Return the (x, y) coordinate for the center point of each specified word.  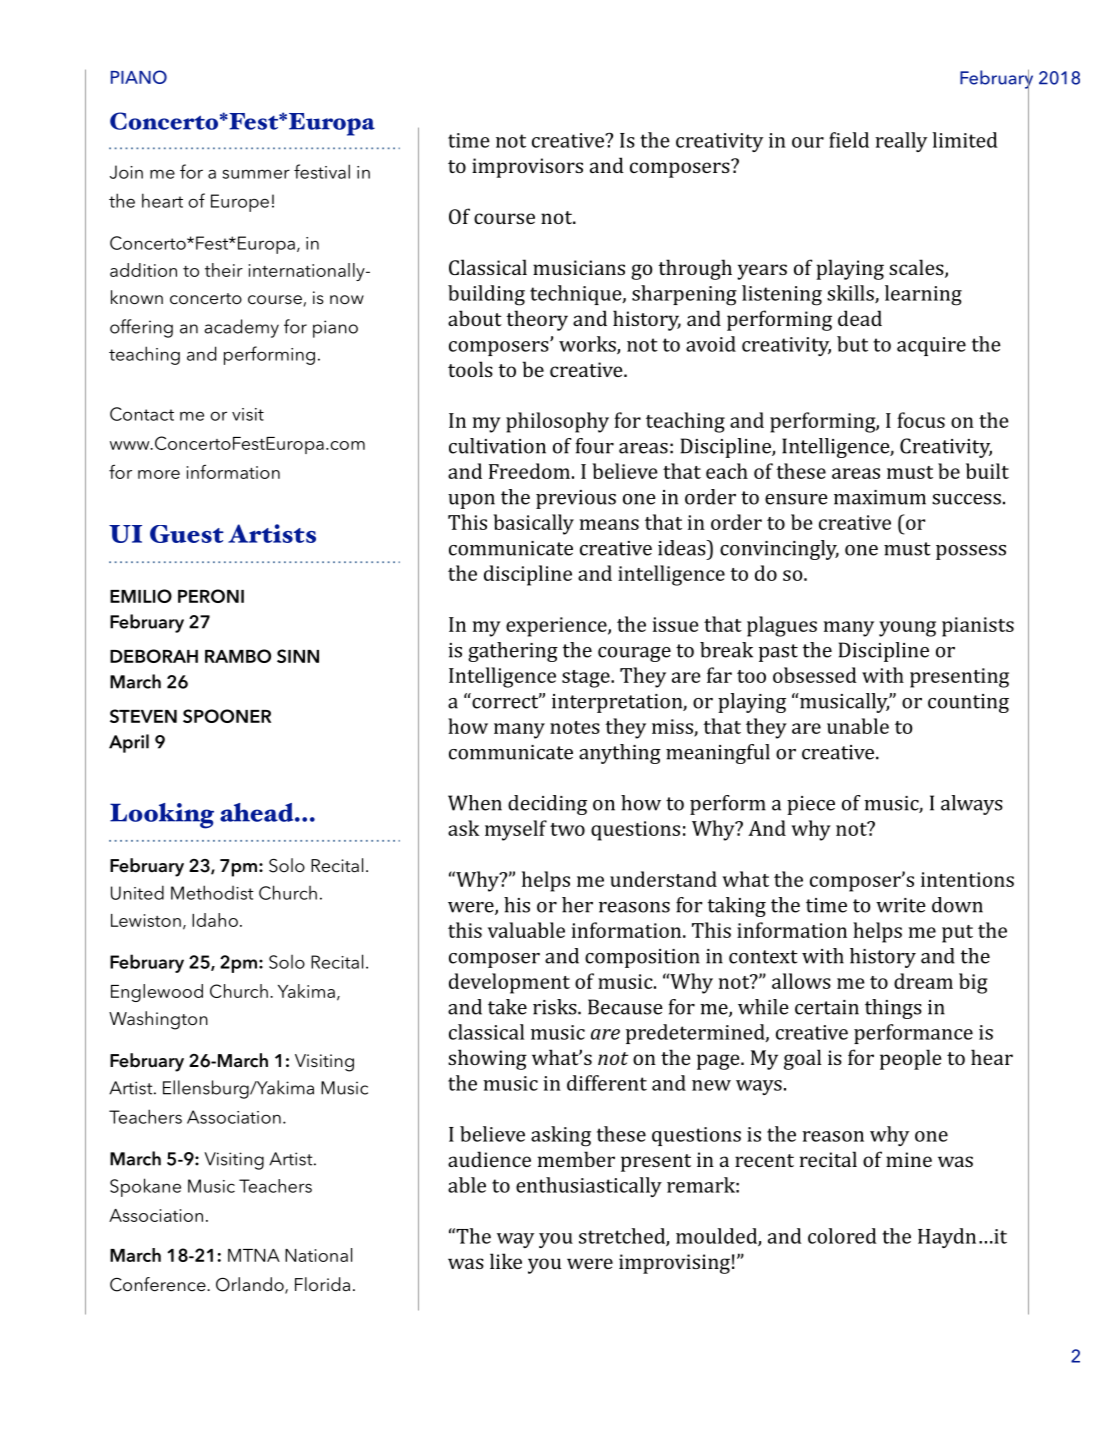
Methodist (212, 892)
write (901, 905)
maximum (880, 497)
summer (256, 174)
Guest (187, 534)
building (486, 295)
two (567, 829)
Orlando (251, 1285)
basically (533, 524)
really (901, 142)
